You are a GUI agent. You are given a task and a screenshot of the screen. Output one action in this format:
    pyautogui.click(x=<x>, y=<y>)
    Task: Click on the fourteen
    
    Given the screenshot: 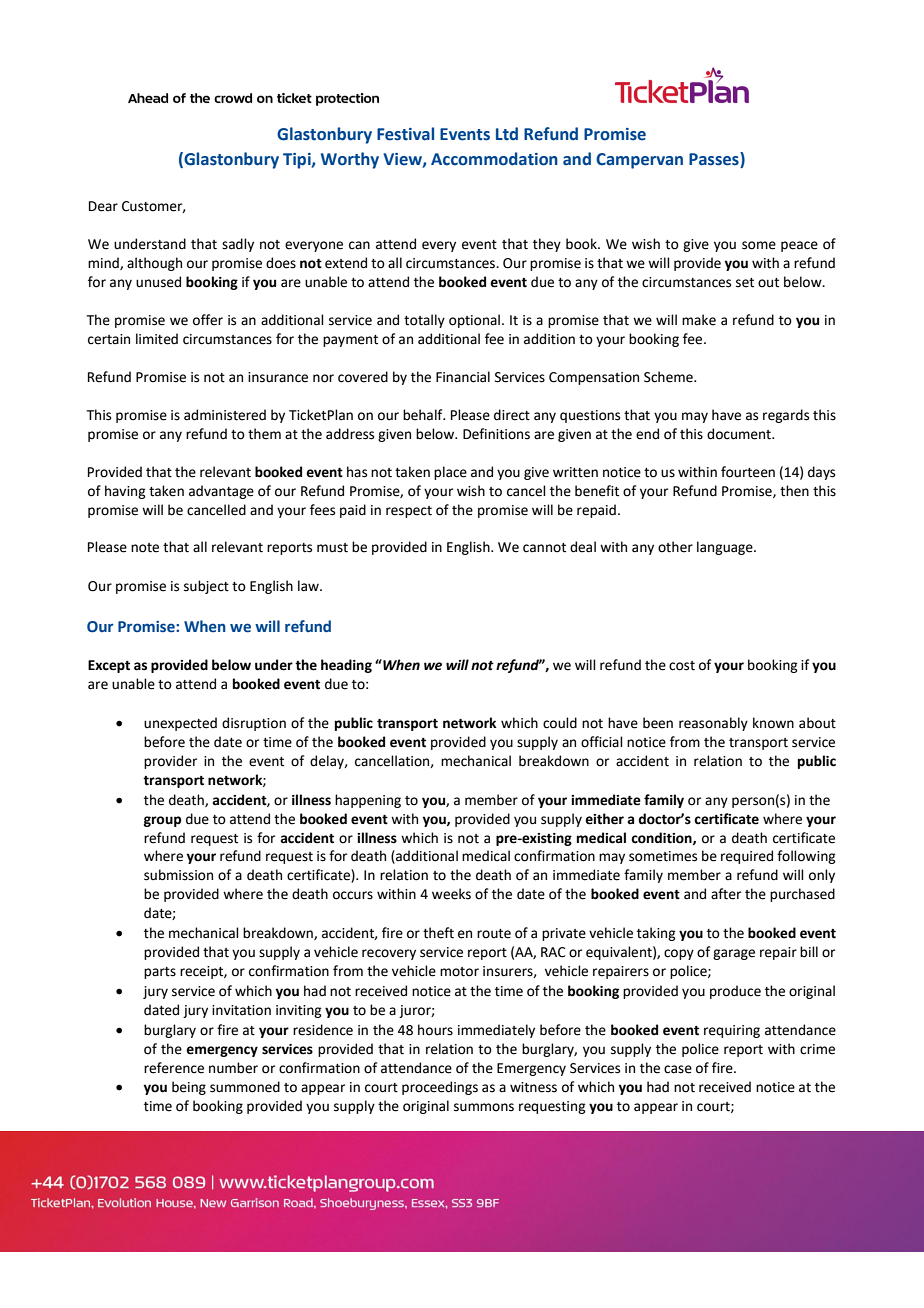 What is the action you would take?
    pyautogui.click(x=748, y=472)
